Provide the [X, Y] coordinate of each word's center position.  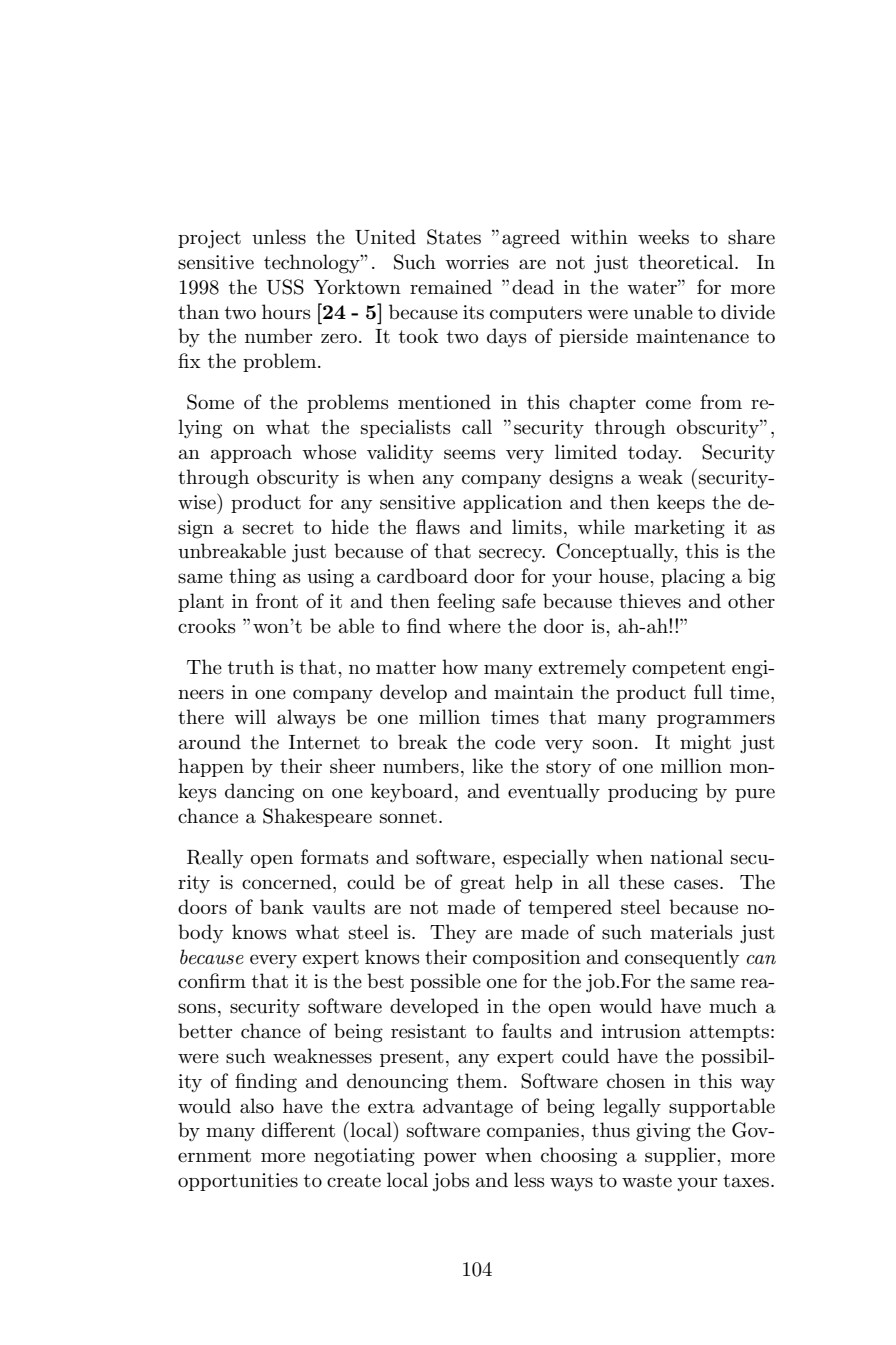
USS [285, 287]
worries [477, 262]
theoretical [687, 262]
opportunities [238, 1182]
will [250, 716]
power [450, 1159]
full [708, 692]
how [460, 666]
